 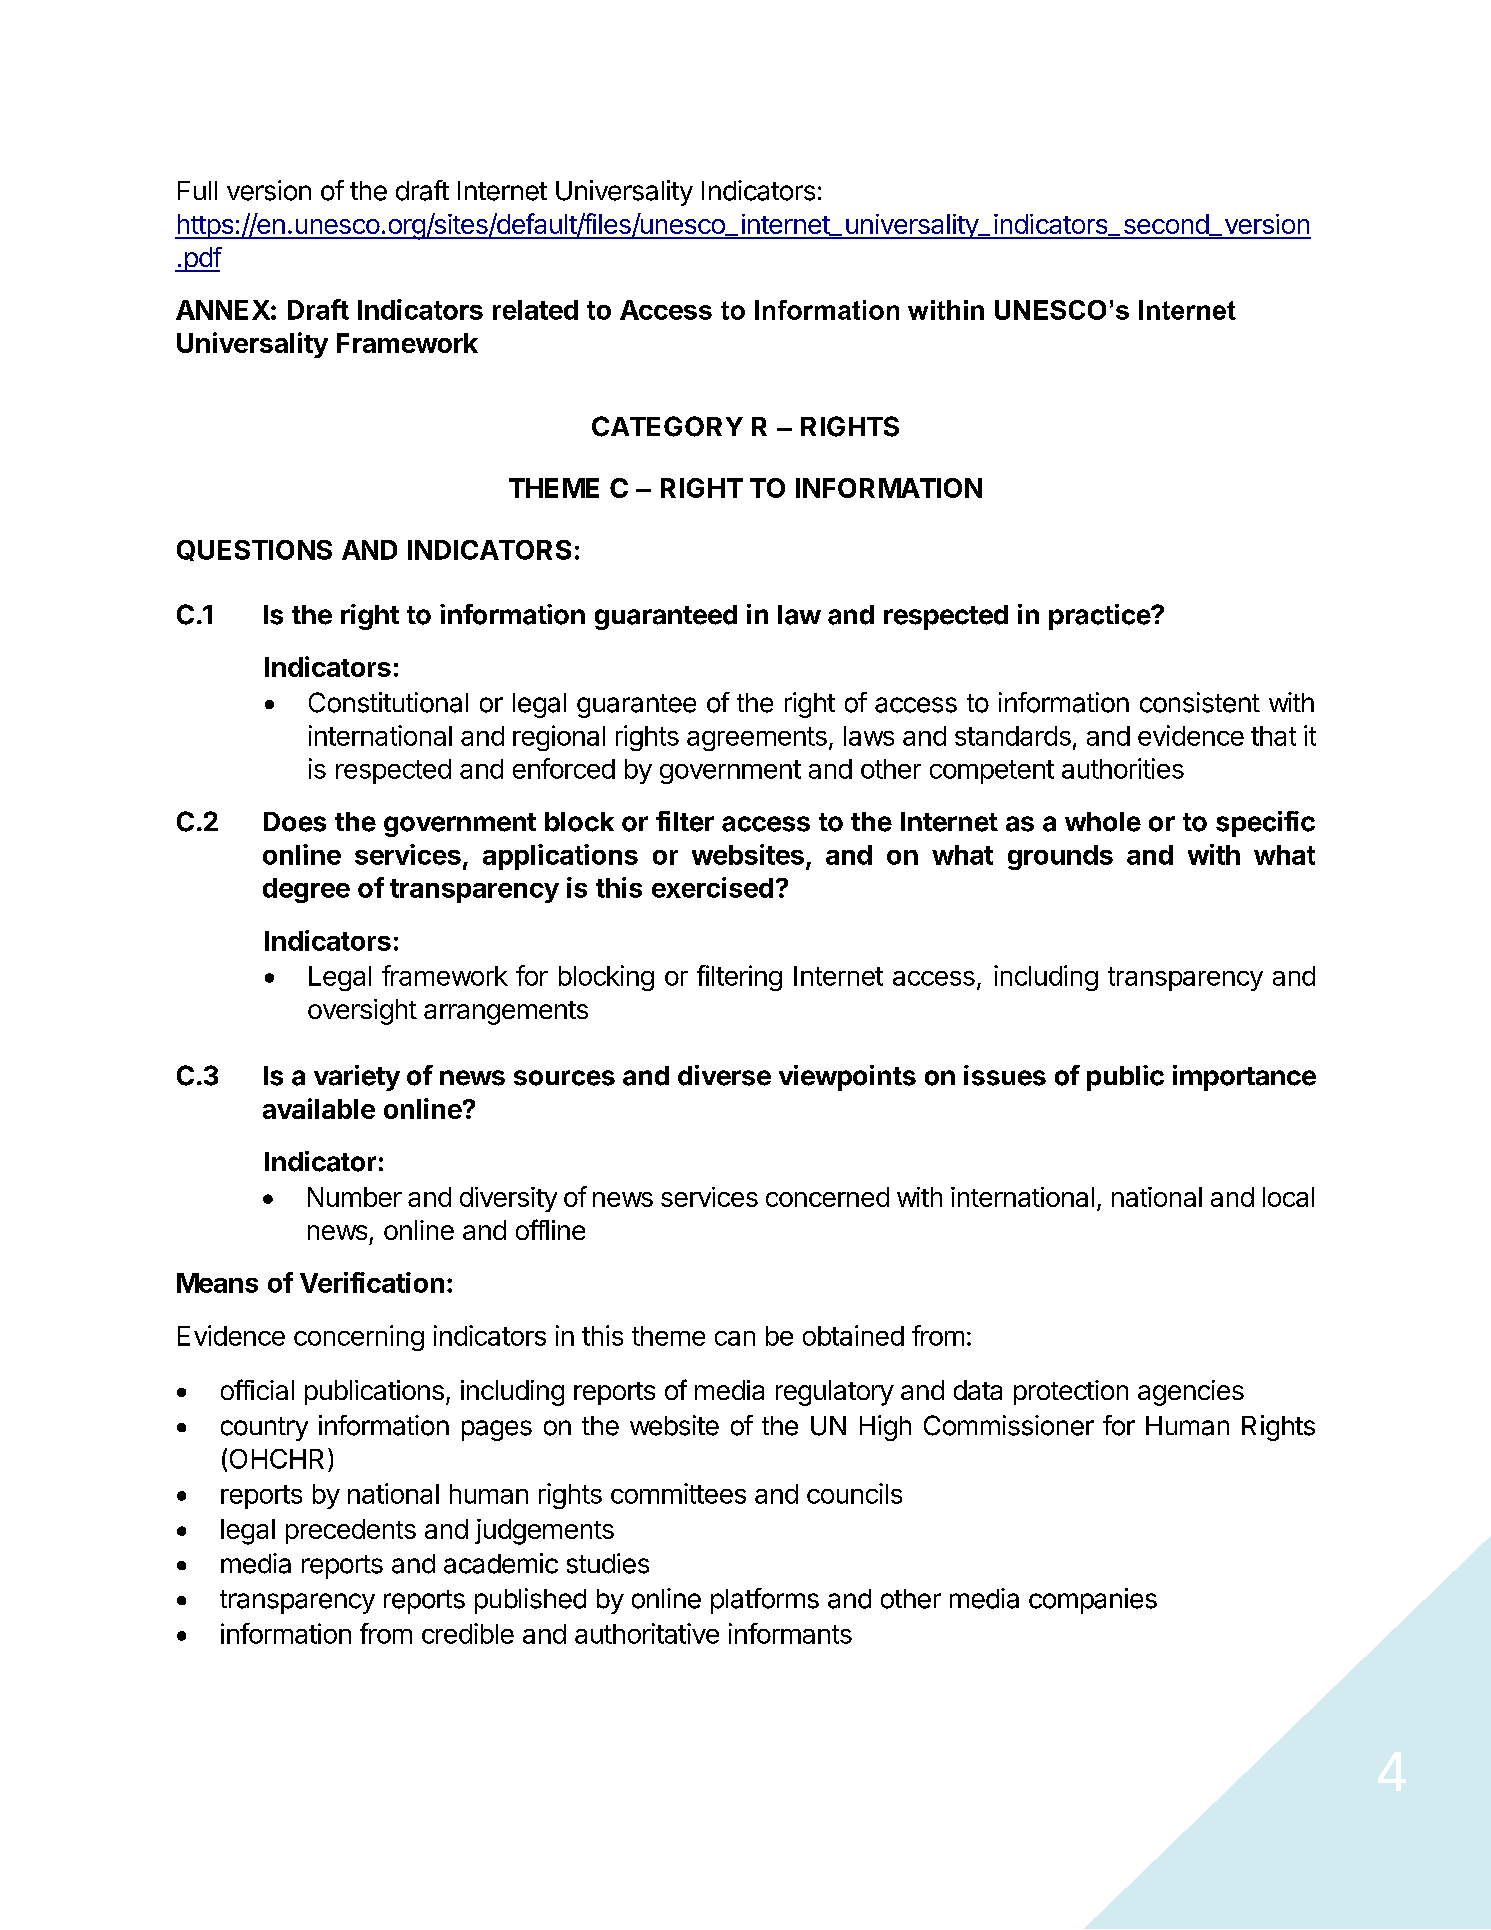 I want to click on exercised, so click(x=712, y=887).
